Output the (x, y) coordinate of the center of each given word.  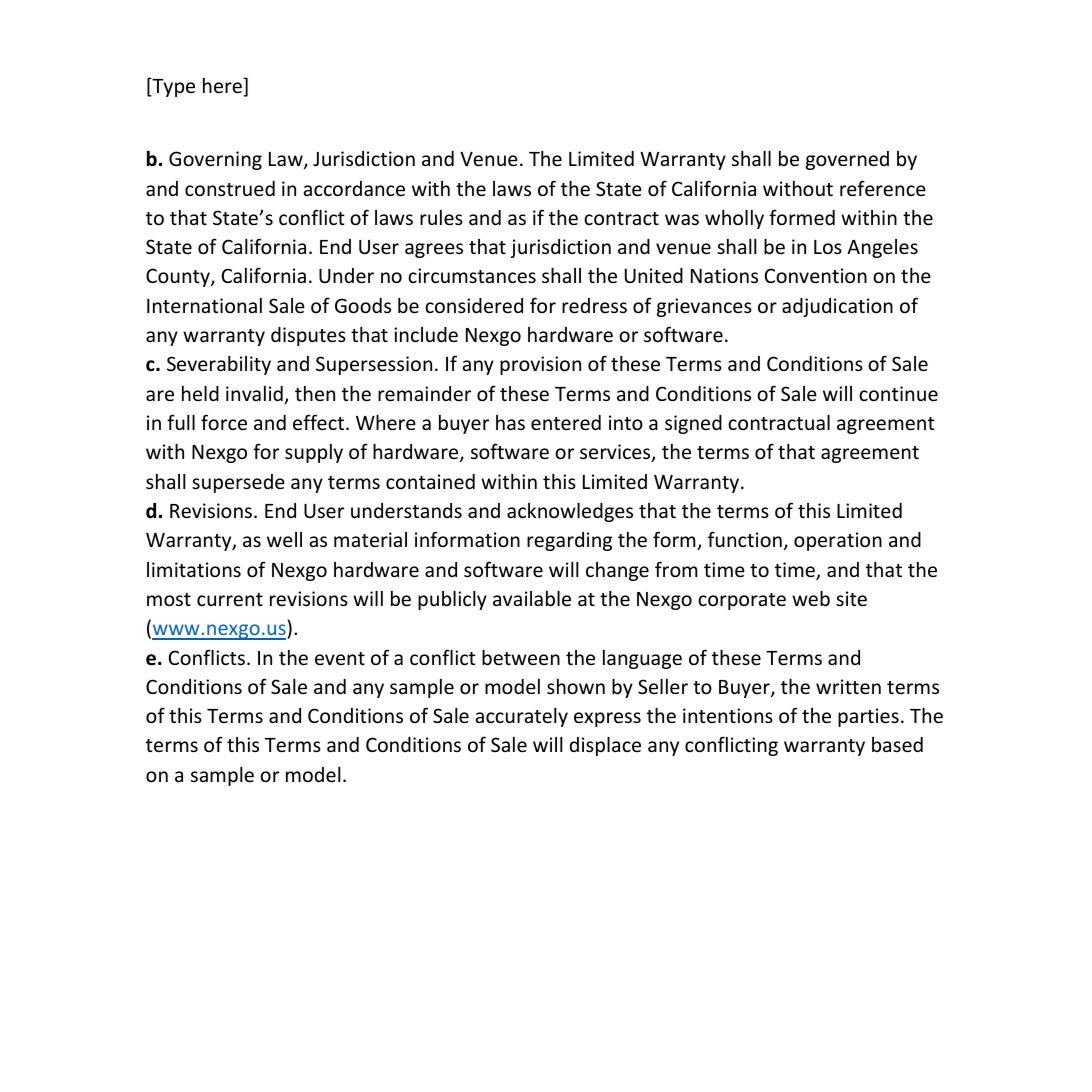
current (230, 599)
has (510, 422)
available (532, 598)
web (811, 598)
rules (441, 217)
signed (693, 424)
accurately (522, 717)
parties (868, 717)
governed (847, 160)
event (340, 658)
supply (314, 453)
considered (474, 305)
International (204, 305)
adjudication (837, 307)
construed (230, 188)
